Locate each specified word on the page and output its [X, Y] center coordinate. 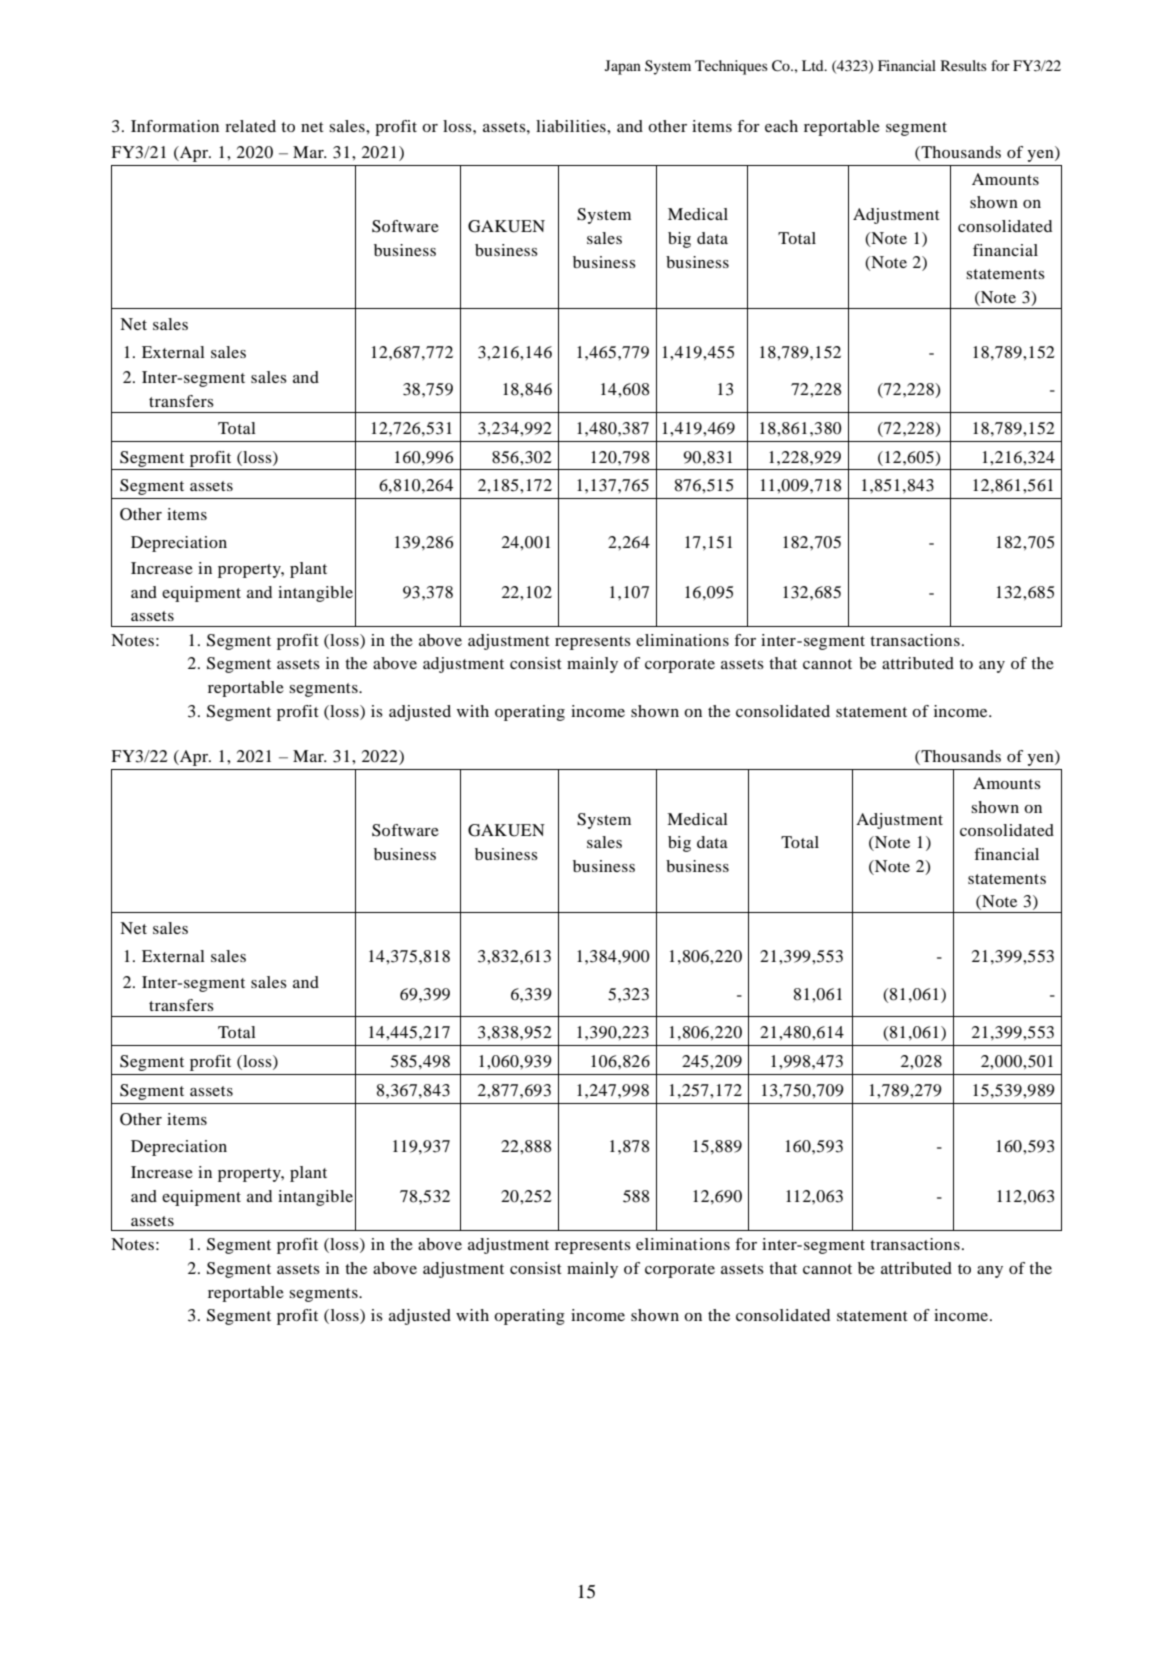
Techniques [731, 67]
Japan [623, 67]
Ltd [814, 65]
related [250, 126]
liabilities [572, 126]
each [781, 126]
